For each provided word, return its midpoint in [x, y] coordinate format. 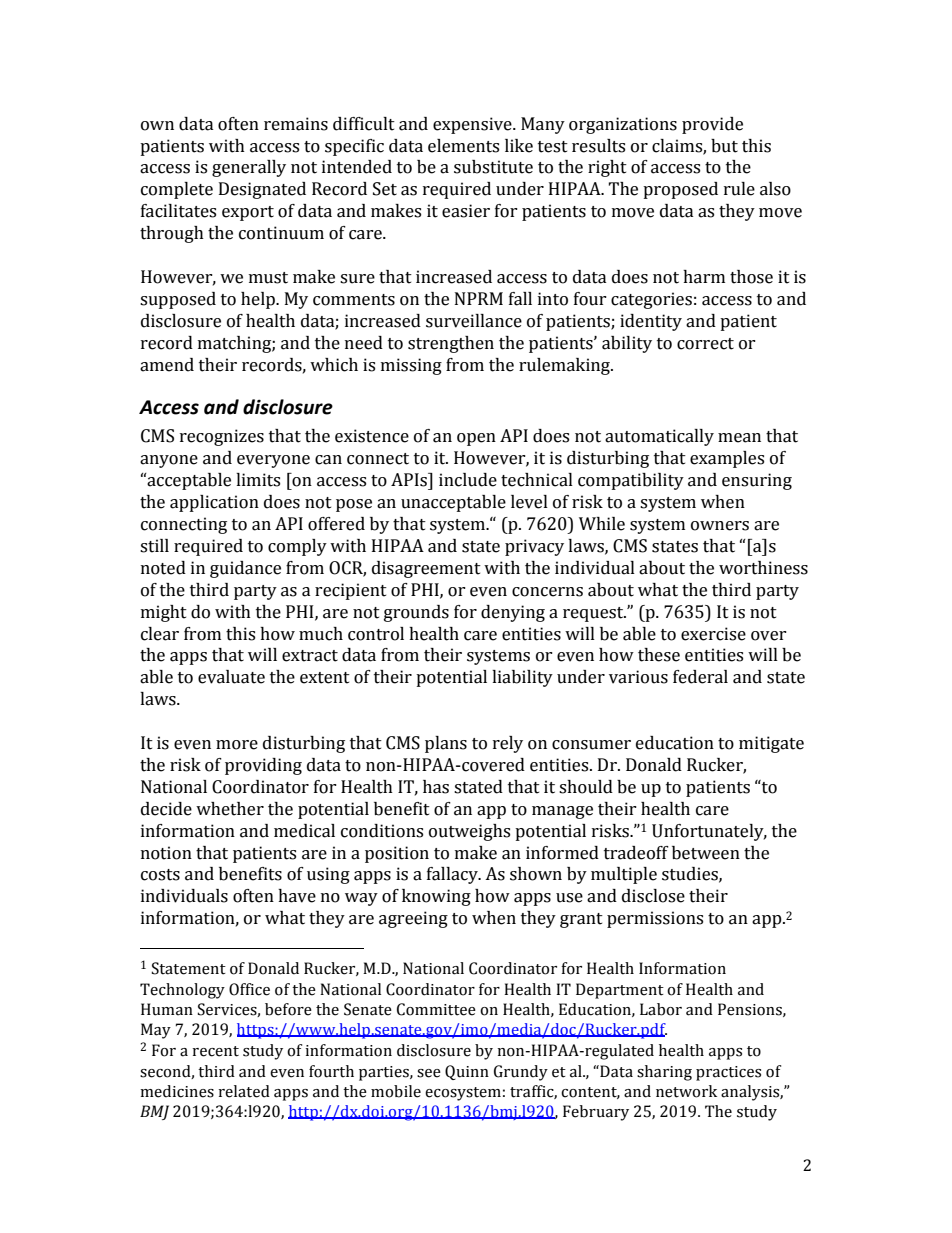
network [686, 1091]
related [244, 1091]
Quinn [467, 1072]
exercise [713, 634]
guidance [245, 569]
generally [249, 168]
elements [463, 146]
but [724, 146]
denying [513, 613]
